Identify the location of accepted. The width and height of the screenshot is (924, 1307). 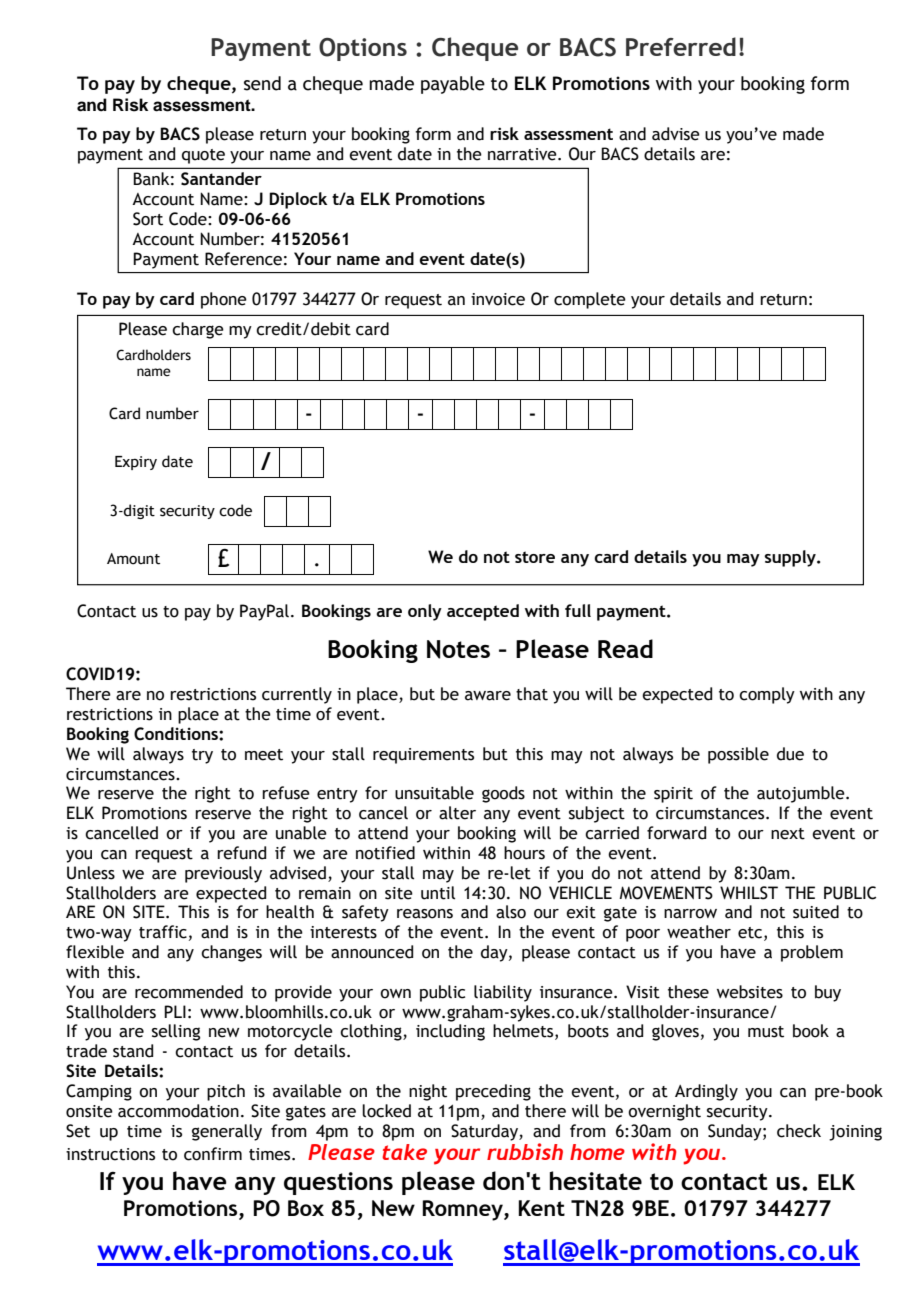
(483, 612).
